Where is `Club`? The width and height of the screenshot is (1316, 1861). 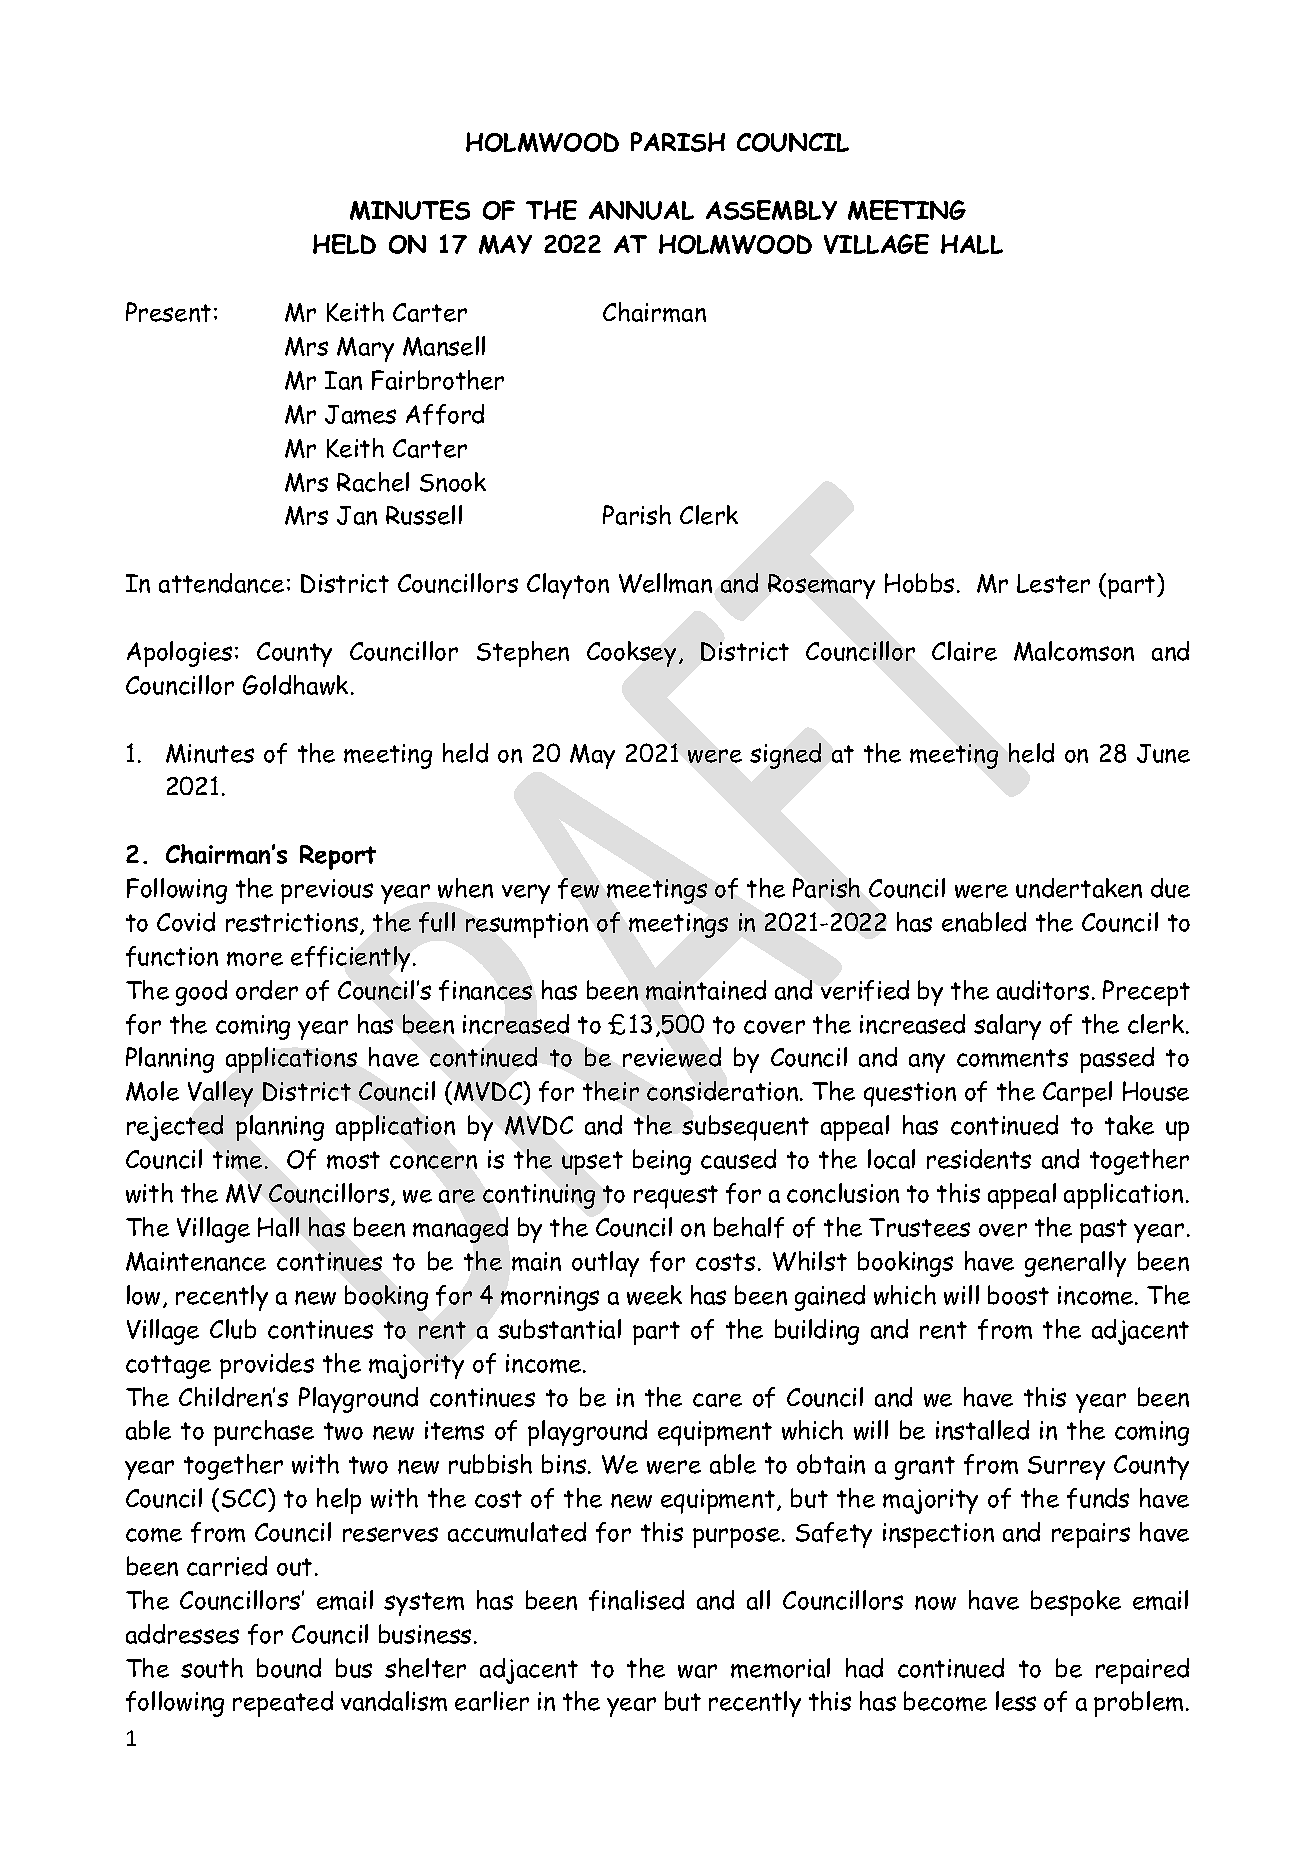 Club is located at coordinates (233, 1329).
